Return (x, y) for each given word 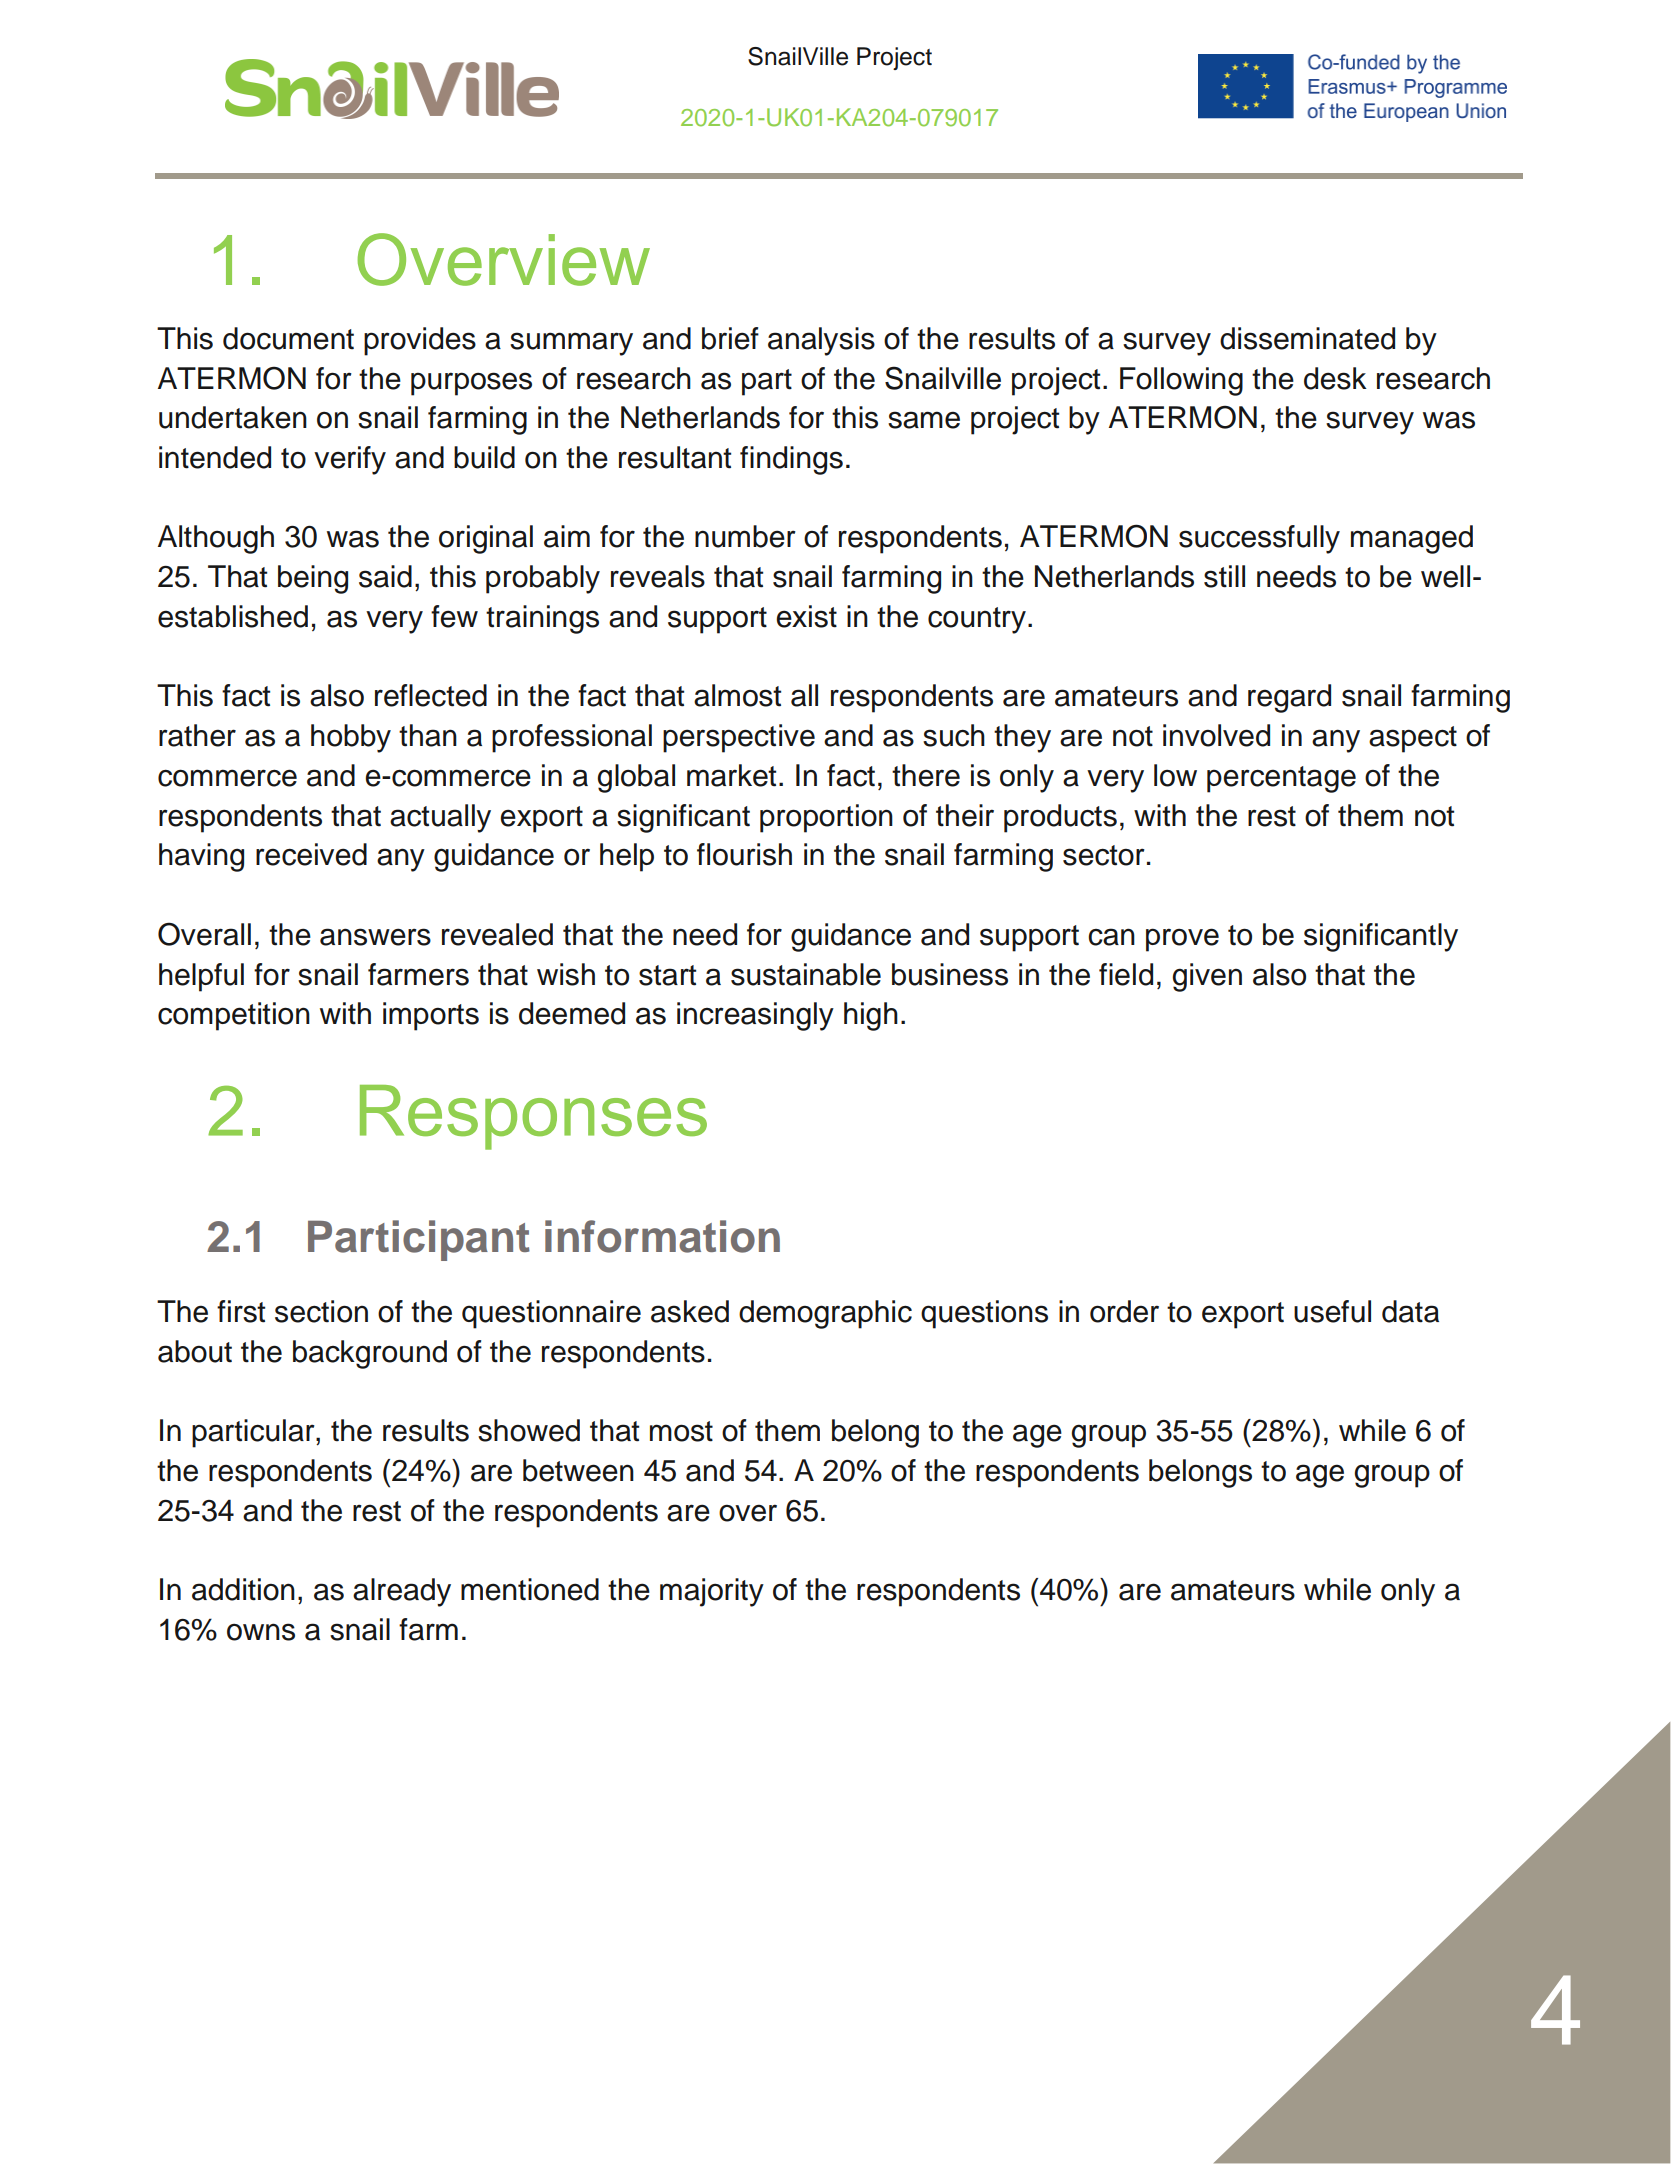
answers (375, 937)
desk (1335, 378)
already (402, 1592)
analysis (821, 341)
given (1207, 977)
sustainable (806, 974)
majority (712, 1592)
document (288, 338)
